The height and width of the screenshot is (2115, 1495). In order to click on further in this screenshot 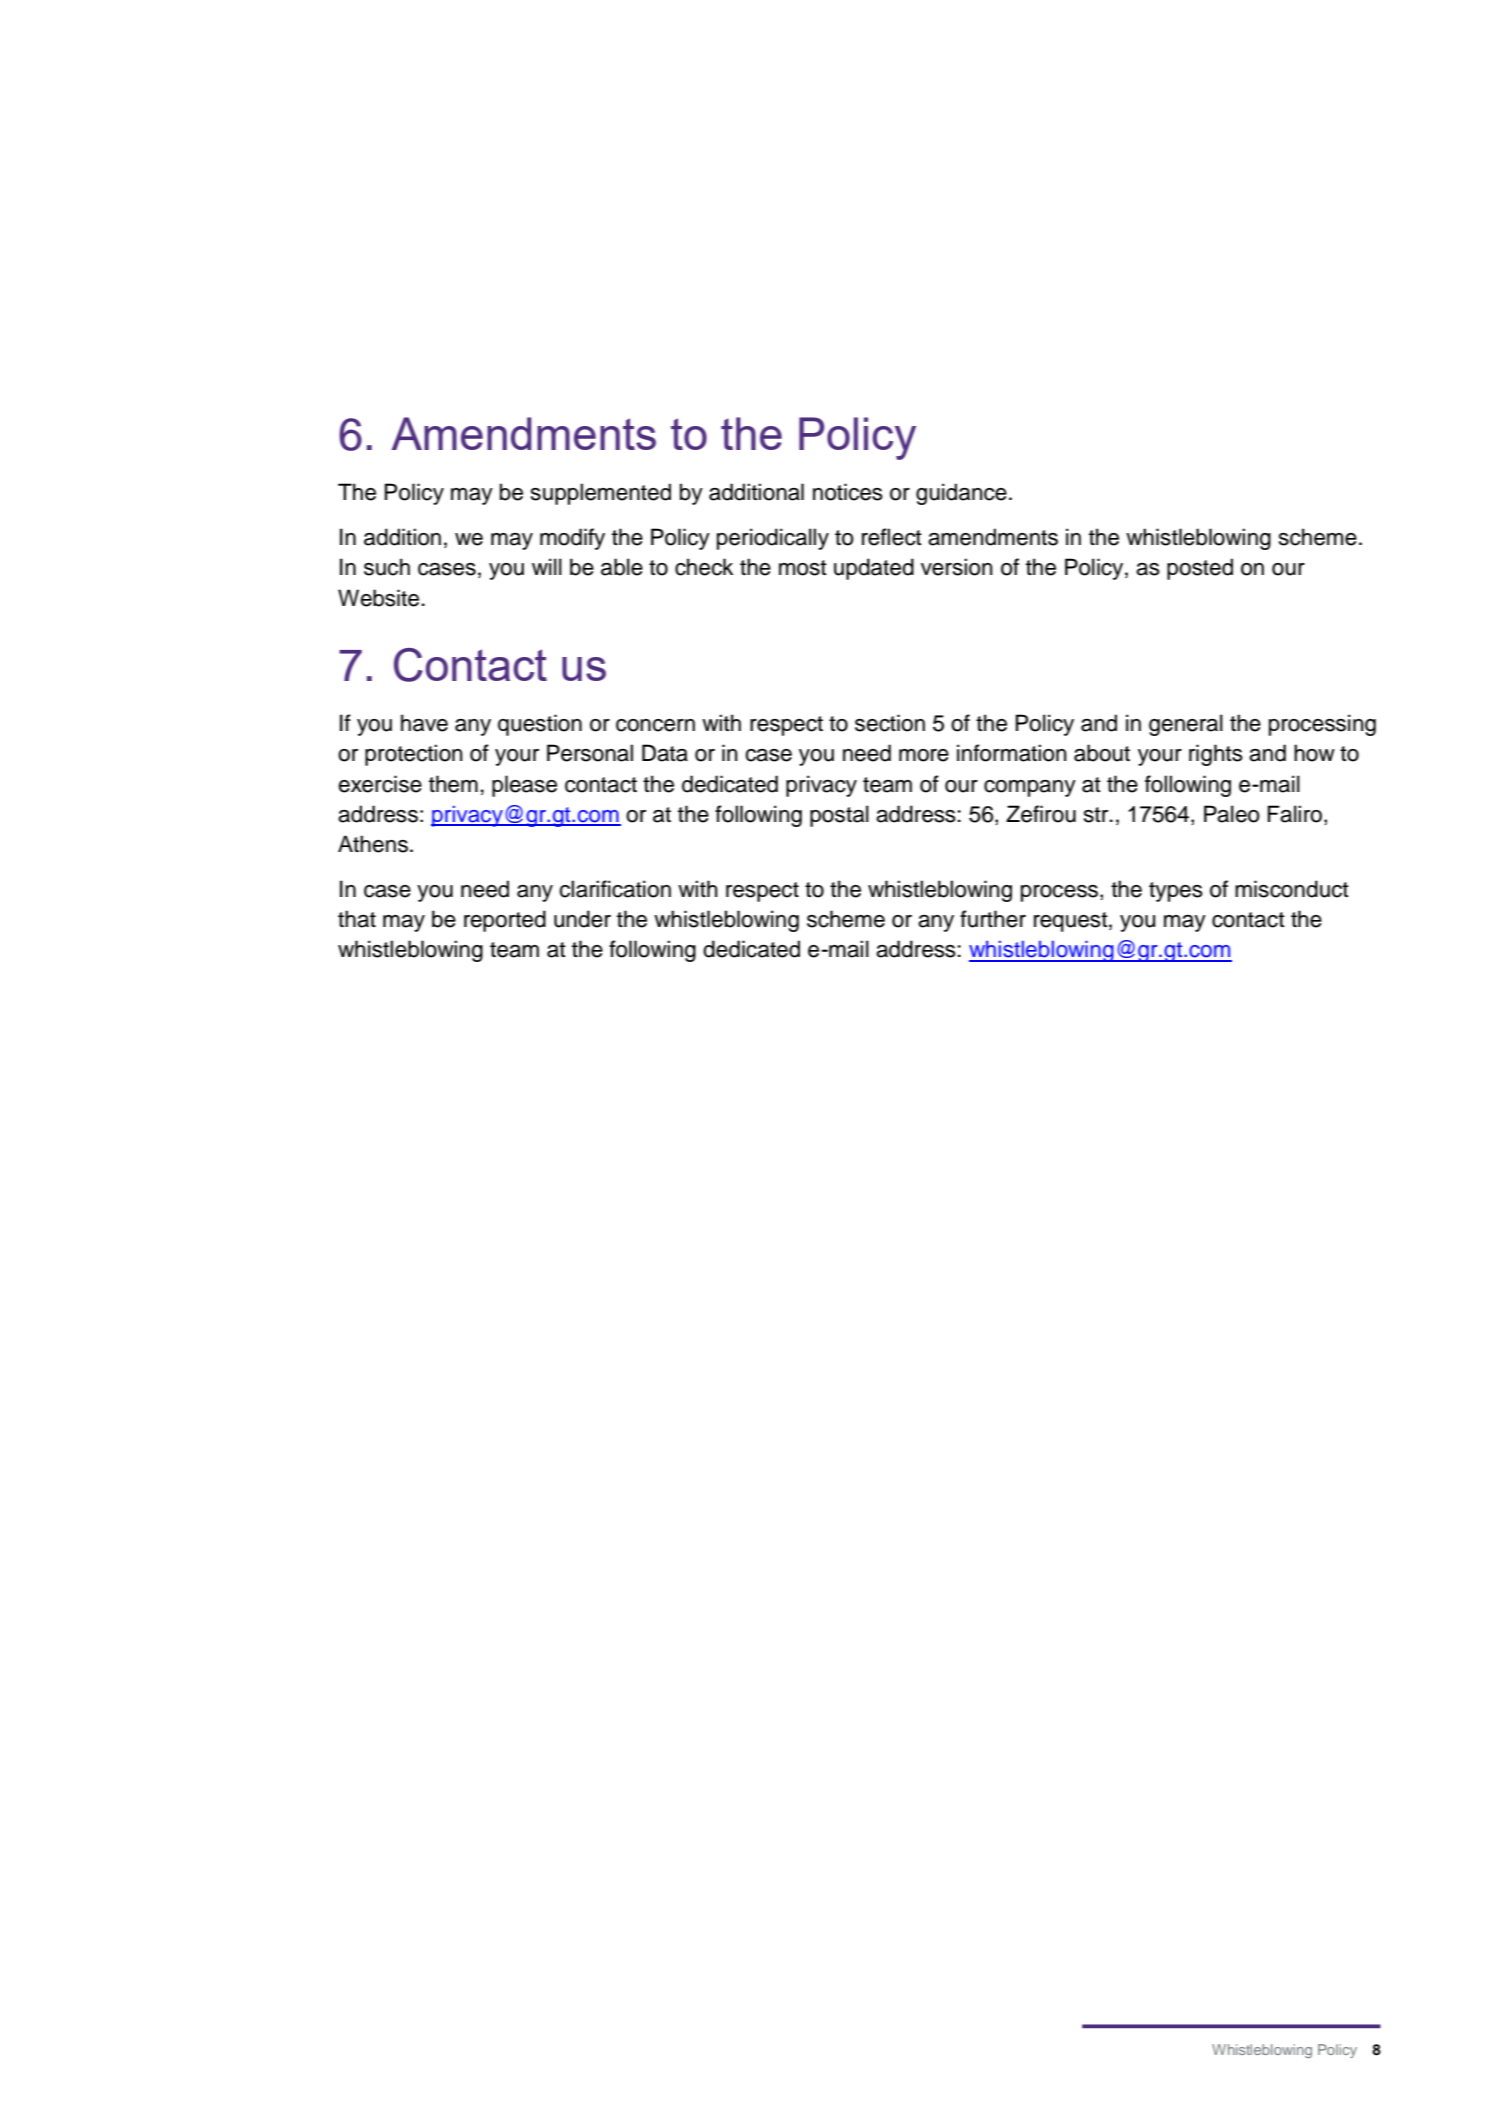, I will do `click(993, 919)`.
